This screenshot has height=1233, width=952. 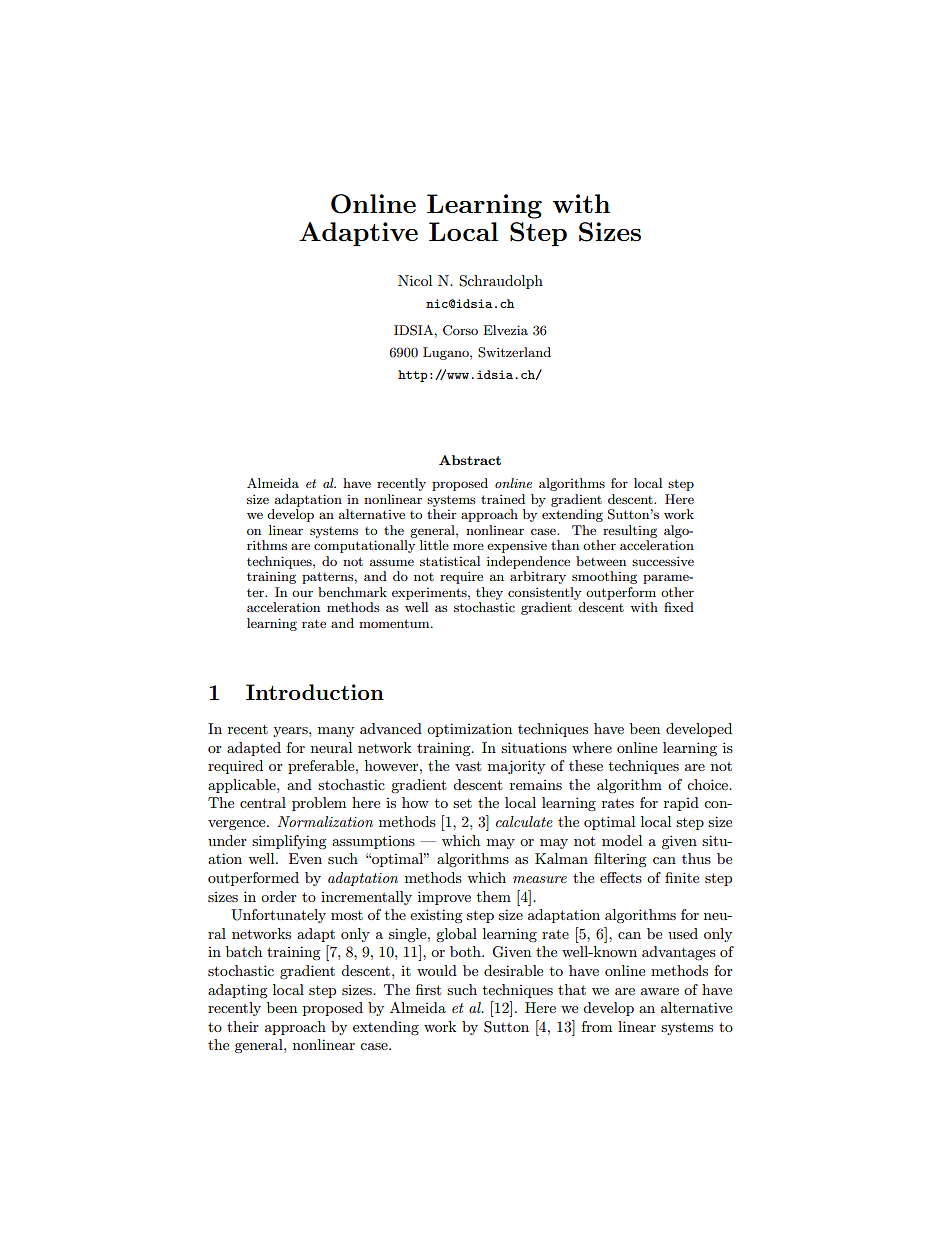 What do you see at coordinates (460, 330) in the screenshot?
I see `Corso` at bounding box center [460, 330].
